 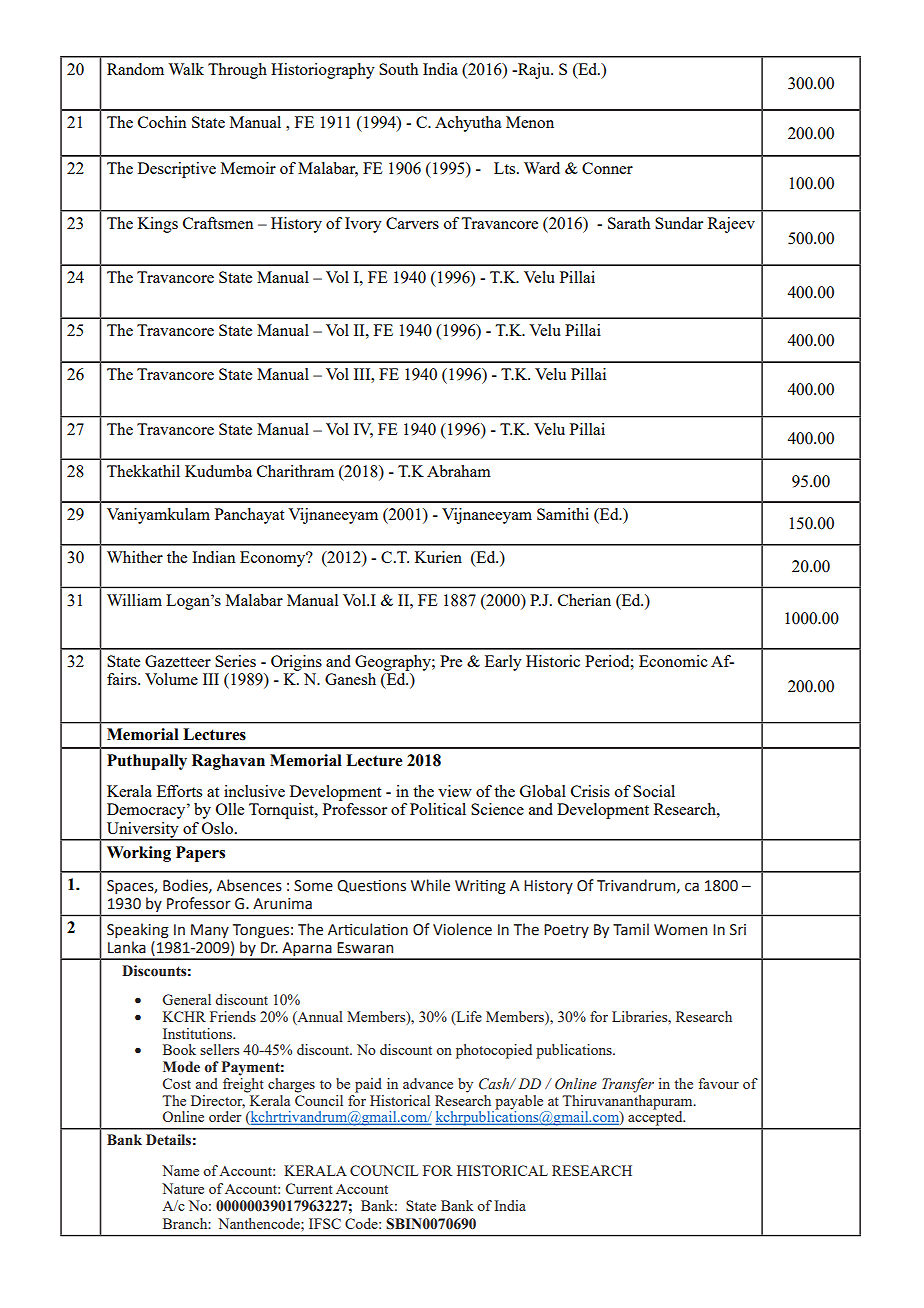 I want to click on Pre, so click(x=451, y=661).
